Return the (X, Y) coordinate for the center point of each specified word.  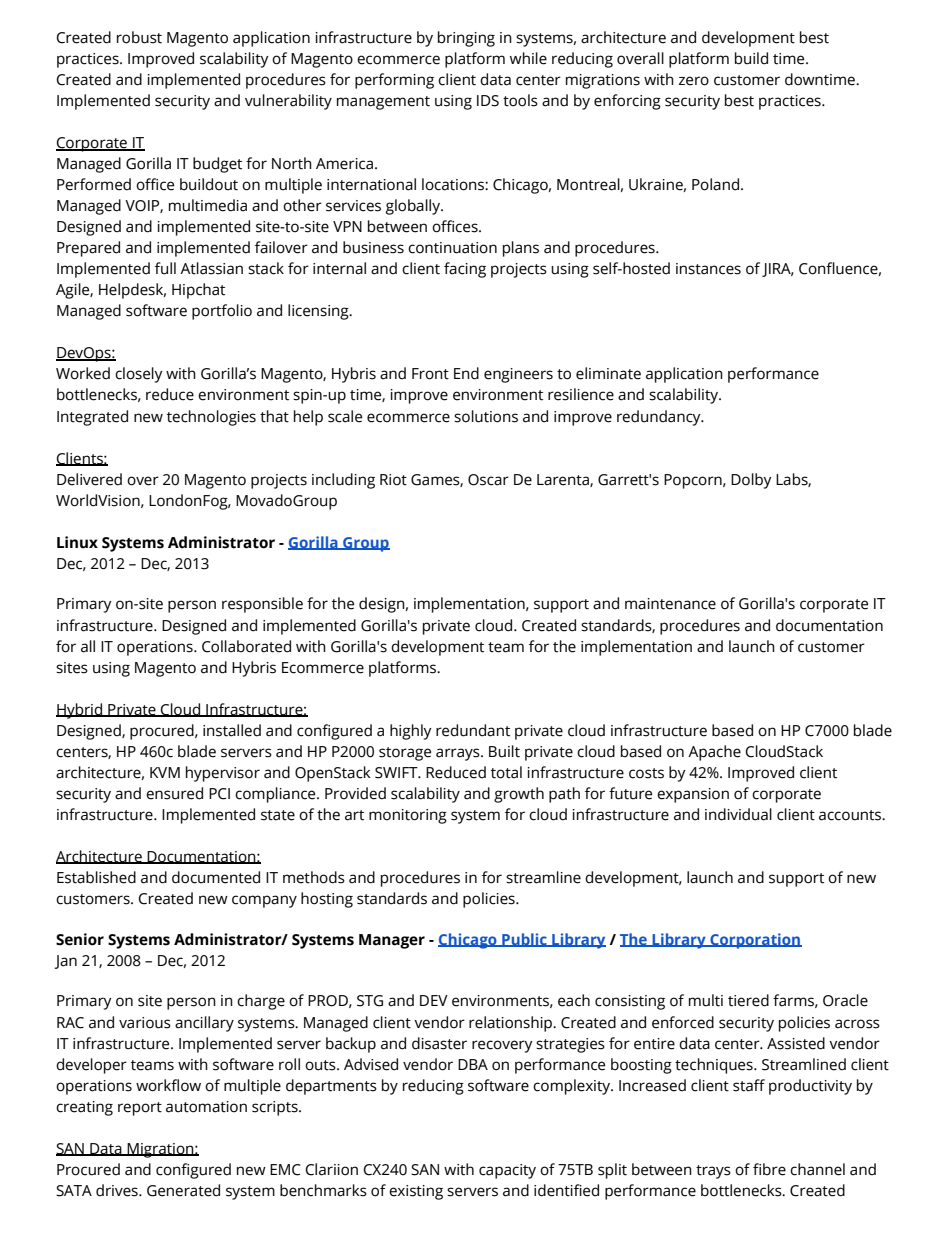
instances (708, 269)
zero (694, 81)
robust (139, 37)
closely (139, 375)
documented (216, 877)
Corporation (755, 941)
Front (430, 374)
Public (524, 940)
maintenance (670, 604)
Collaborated (246, 646)
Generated (183, 1190)
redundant (473, 730)
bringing (466, 39)
